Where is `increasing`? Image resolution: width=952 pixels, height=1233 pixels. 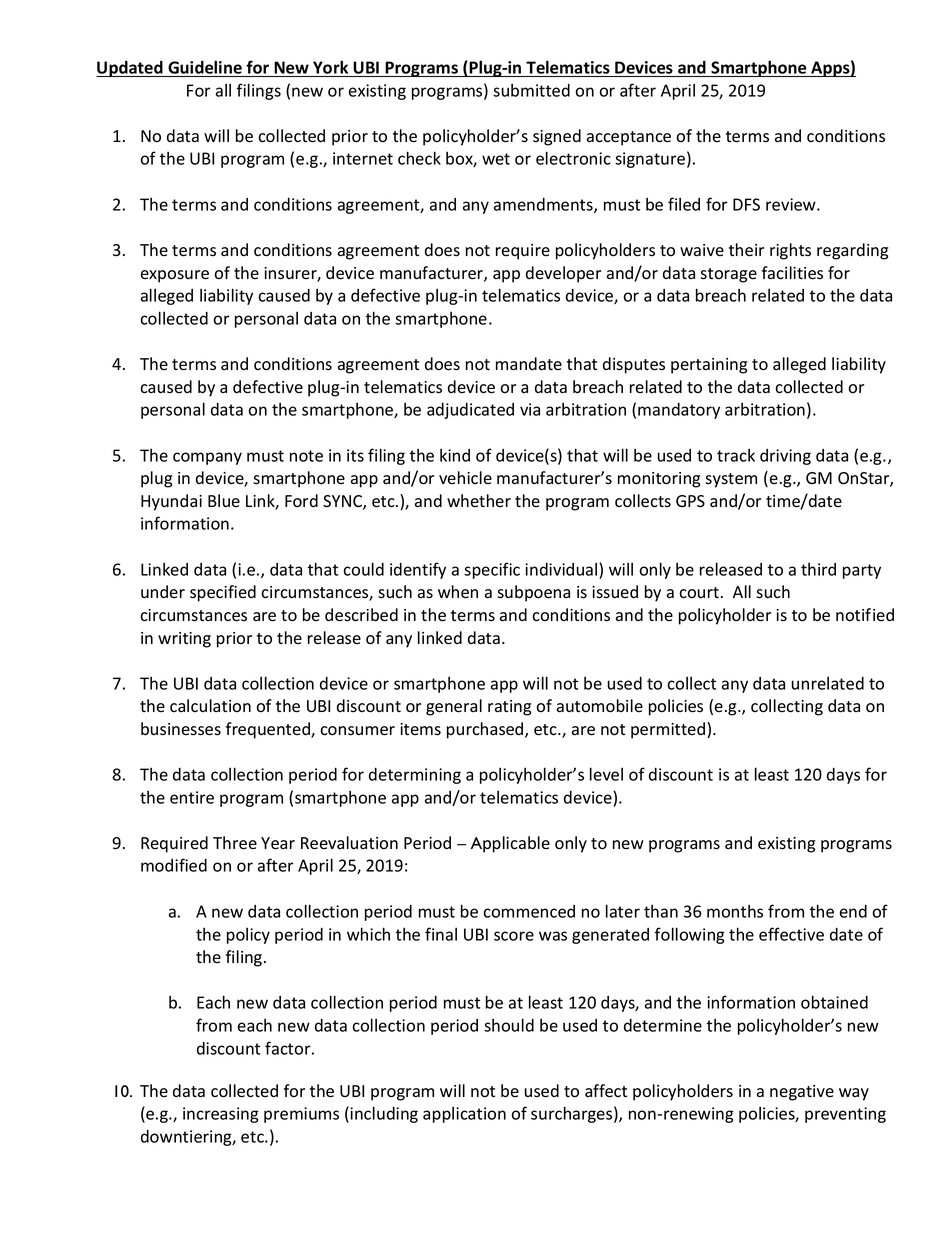
increasing is located at coordinates (221, 1115).
